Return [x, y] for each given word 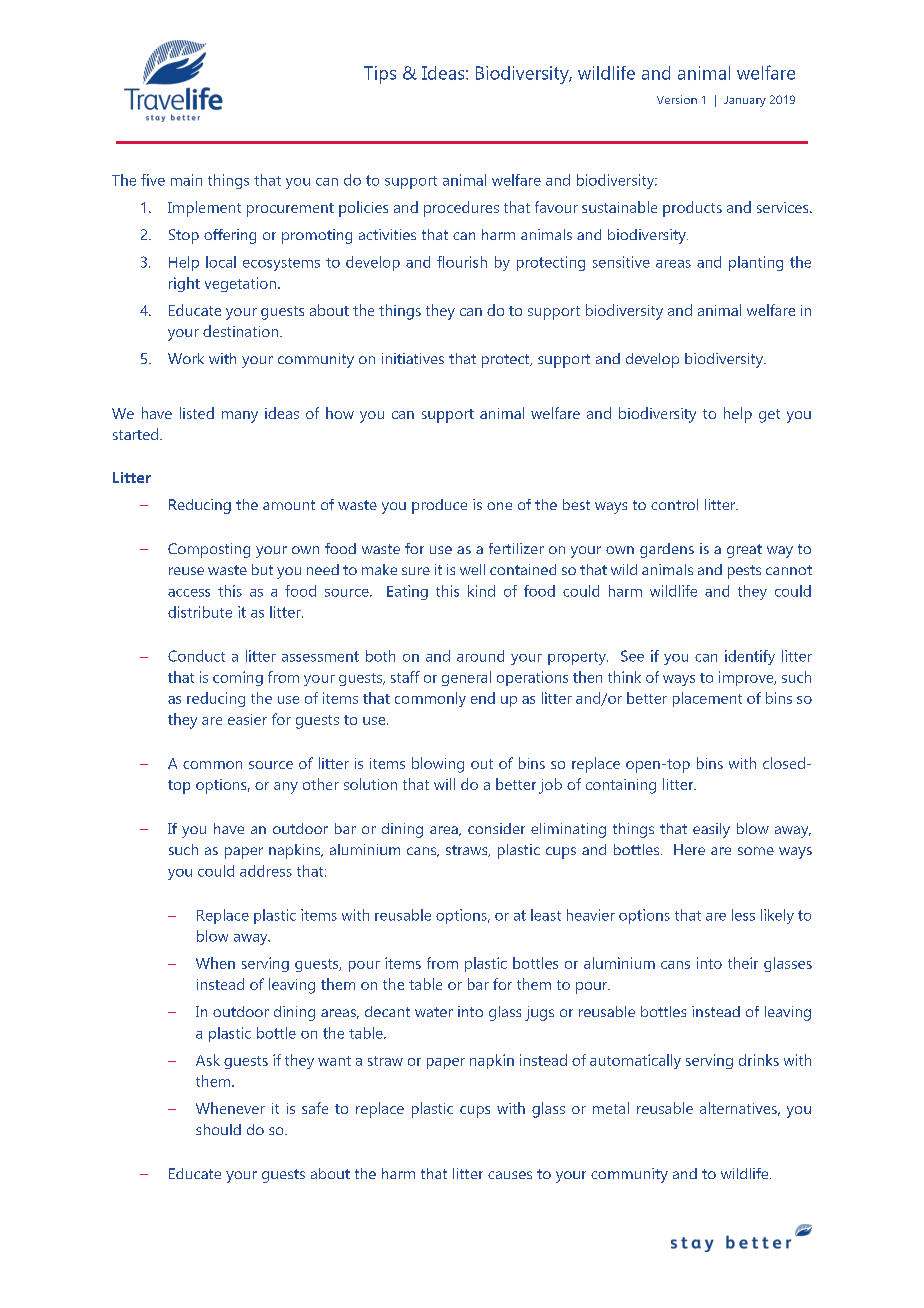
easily [711, 830]
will [444, 784]
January [745, 101]
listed [197, 413]
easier [247, 719]
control [674, 504]
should [218, 1129]
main [186, 180]
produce [439, 506]
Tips [380, 75]
